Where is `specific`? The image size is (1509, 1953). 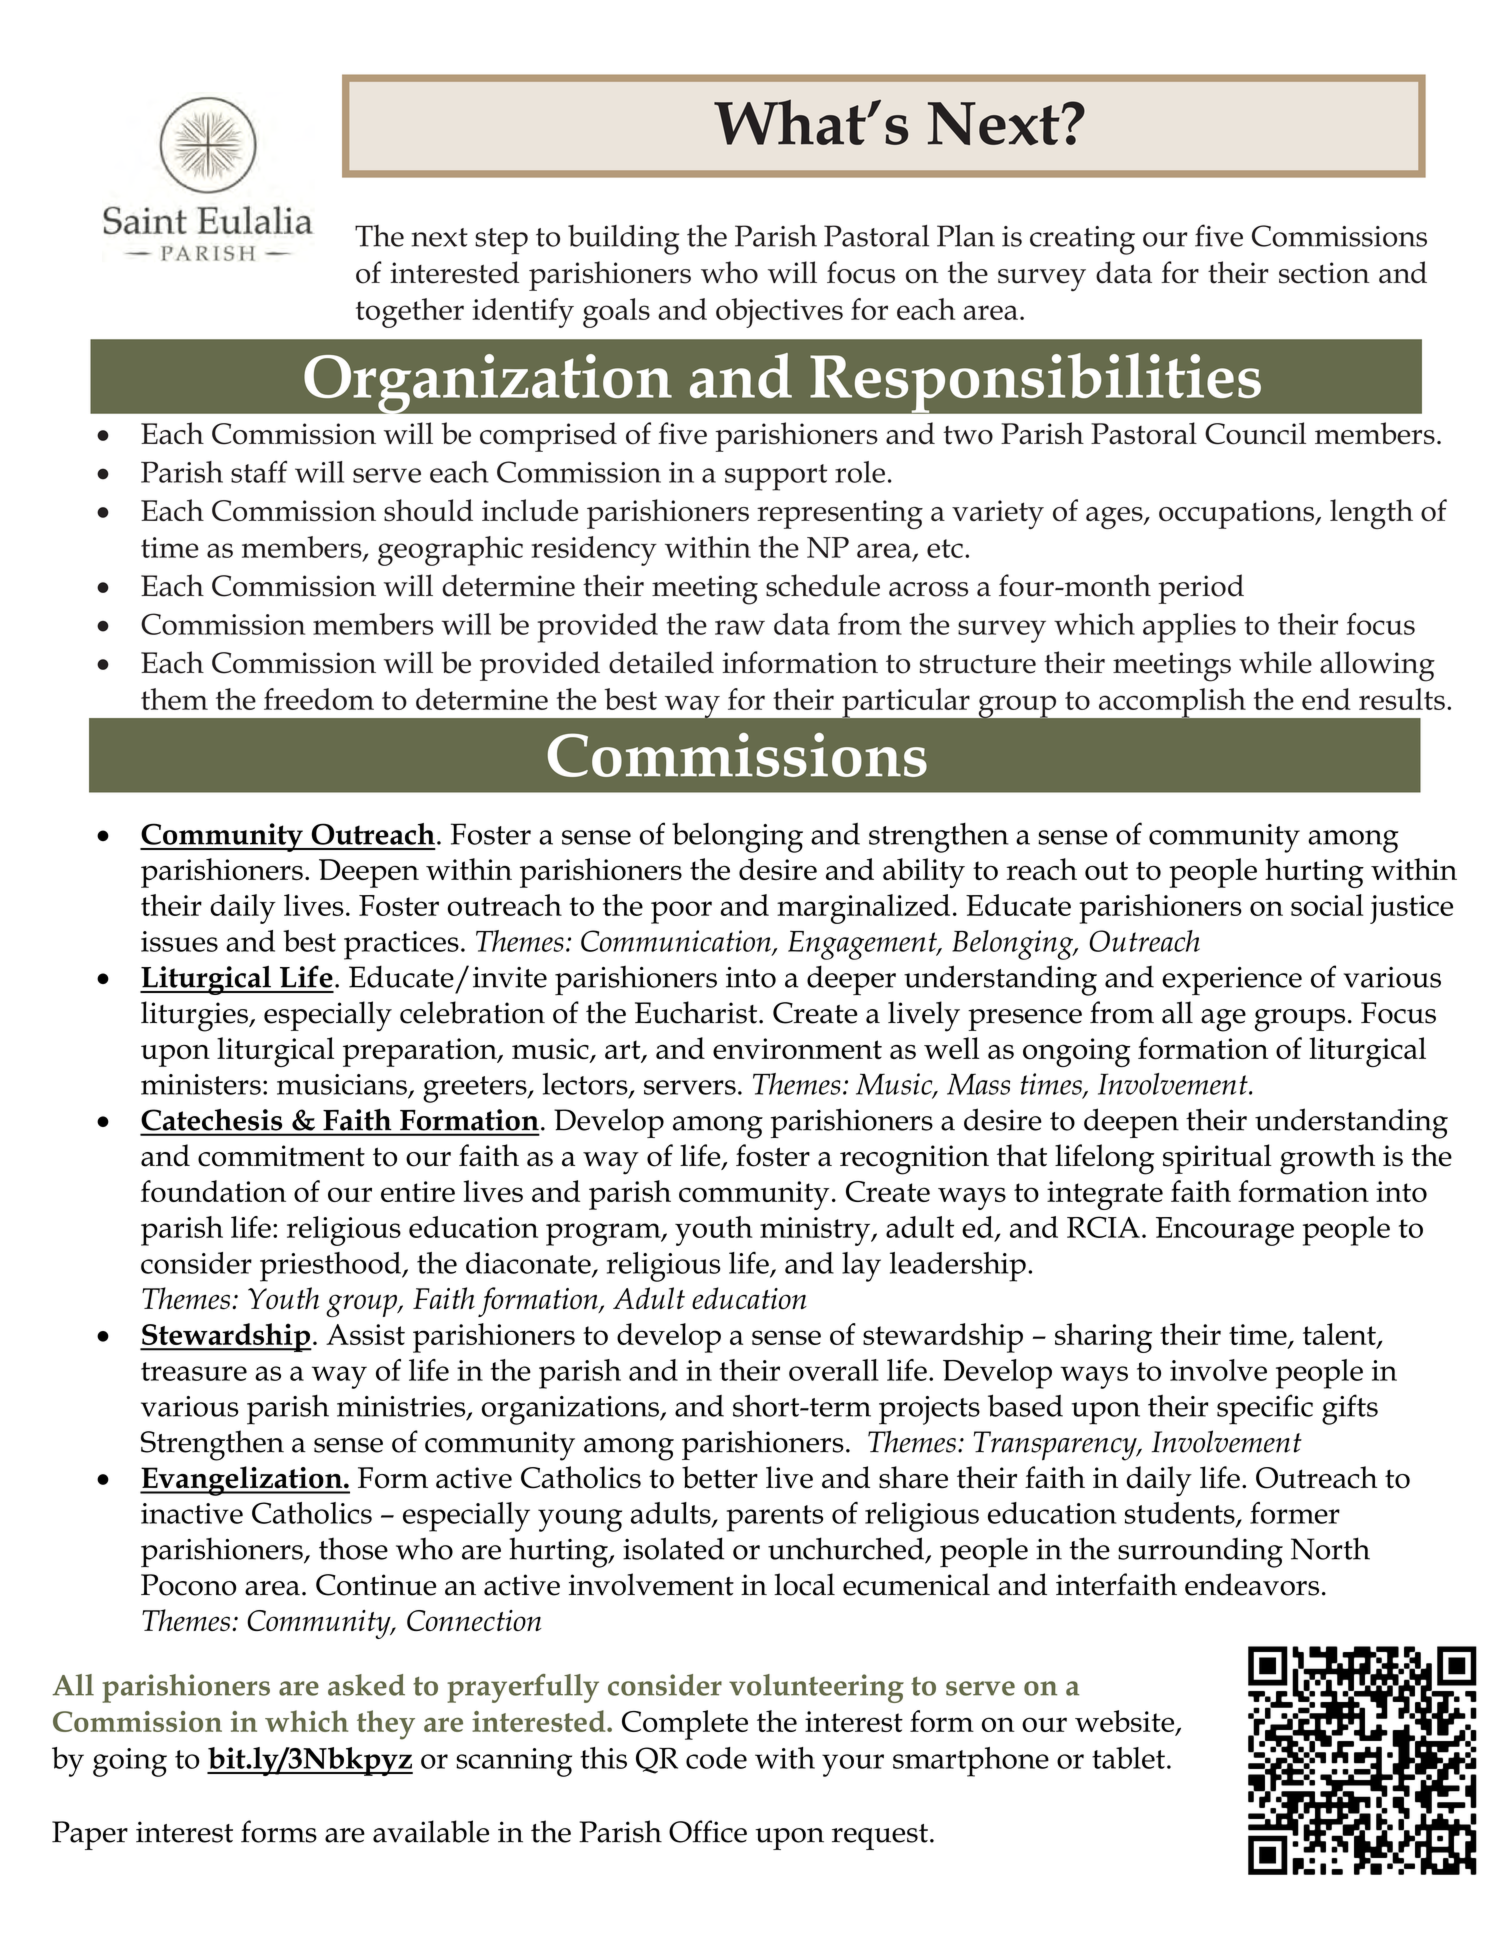
specific is located at coordinates (1265, 1409).
